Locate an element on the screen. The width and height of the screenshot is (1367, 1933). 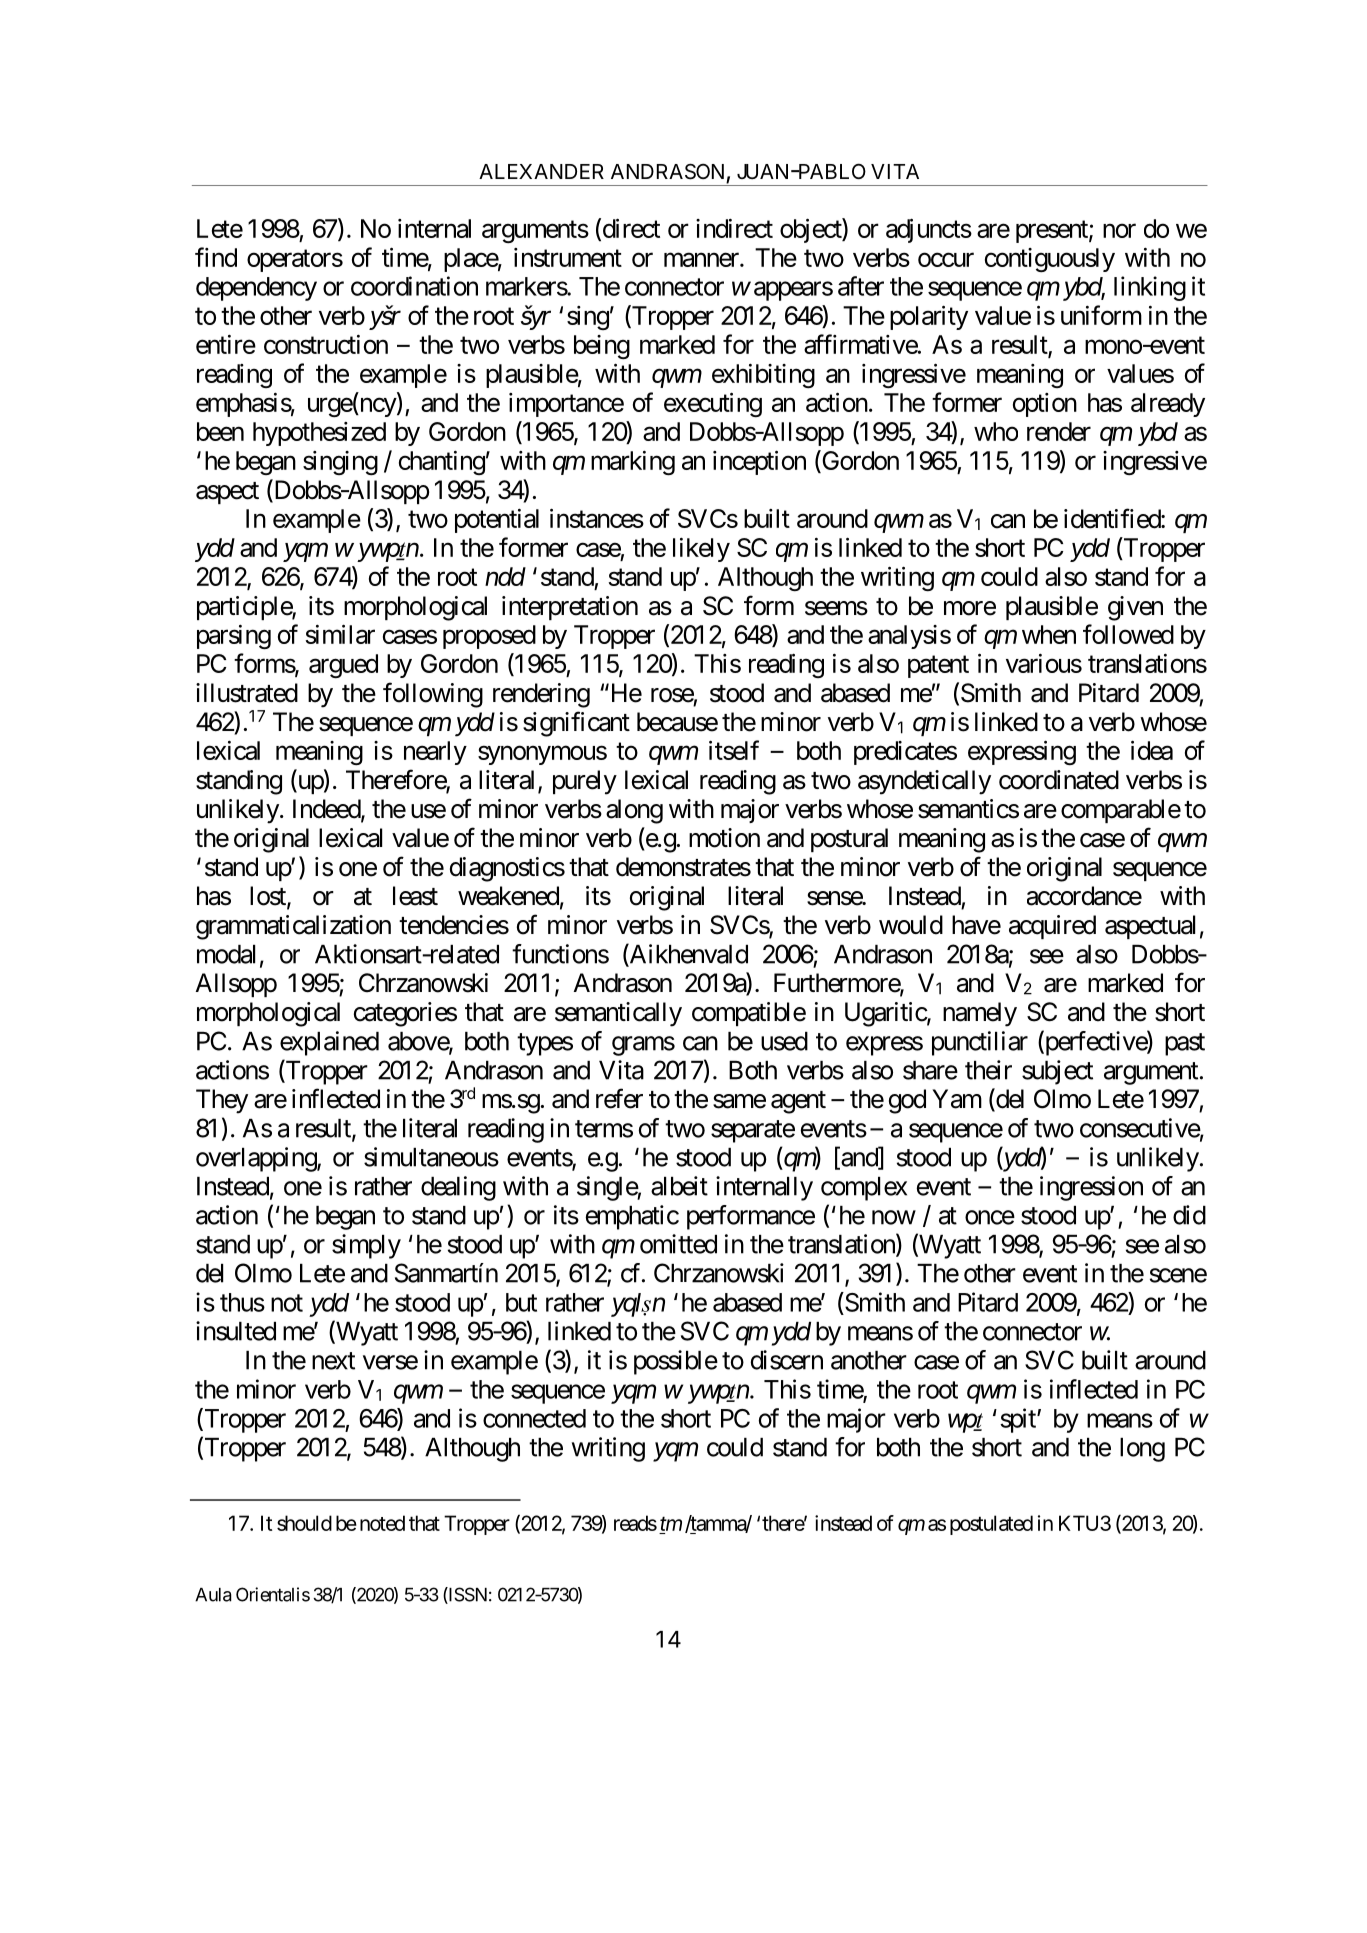
manner is located at coordinates (702, 260).
